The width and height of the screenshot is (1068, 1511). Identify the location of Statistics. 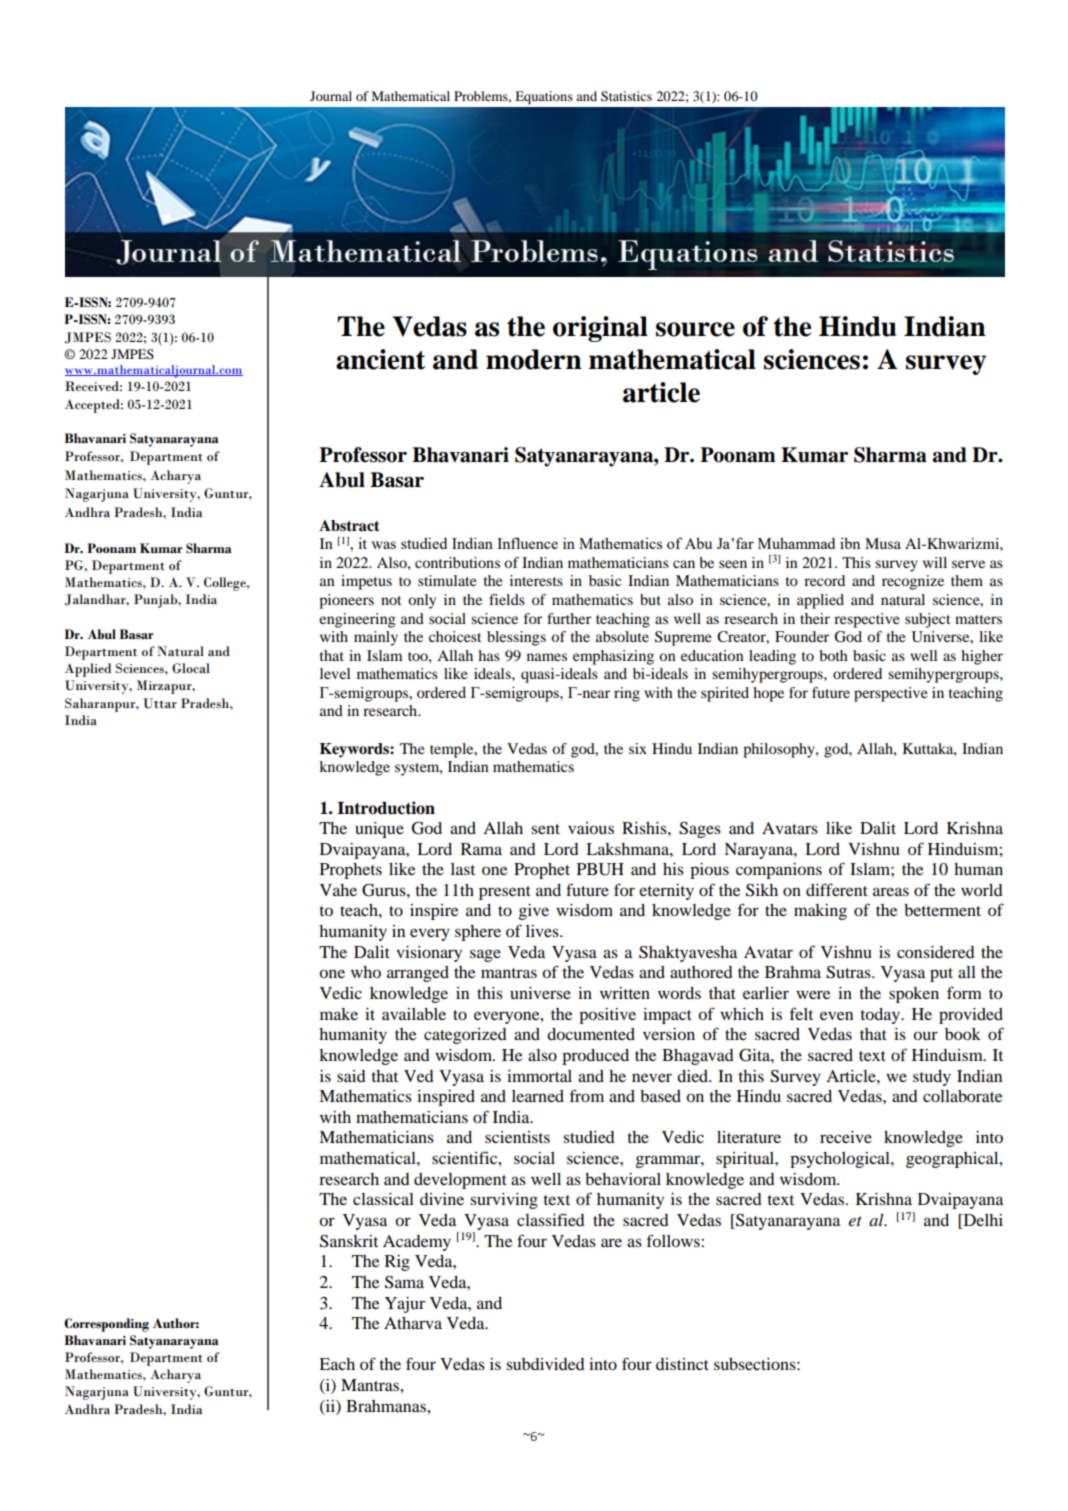
(626, 96).
